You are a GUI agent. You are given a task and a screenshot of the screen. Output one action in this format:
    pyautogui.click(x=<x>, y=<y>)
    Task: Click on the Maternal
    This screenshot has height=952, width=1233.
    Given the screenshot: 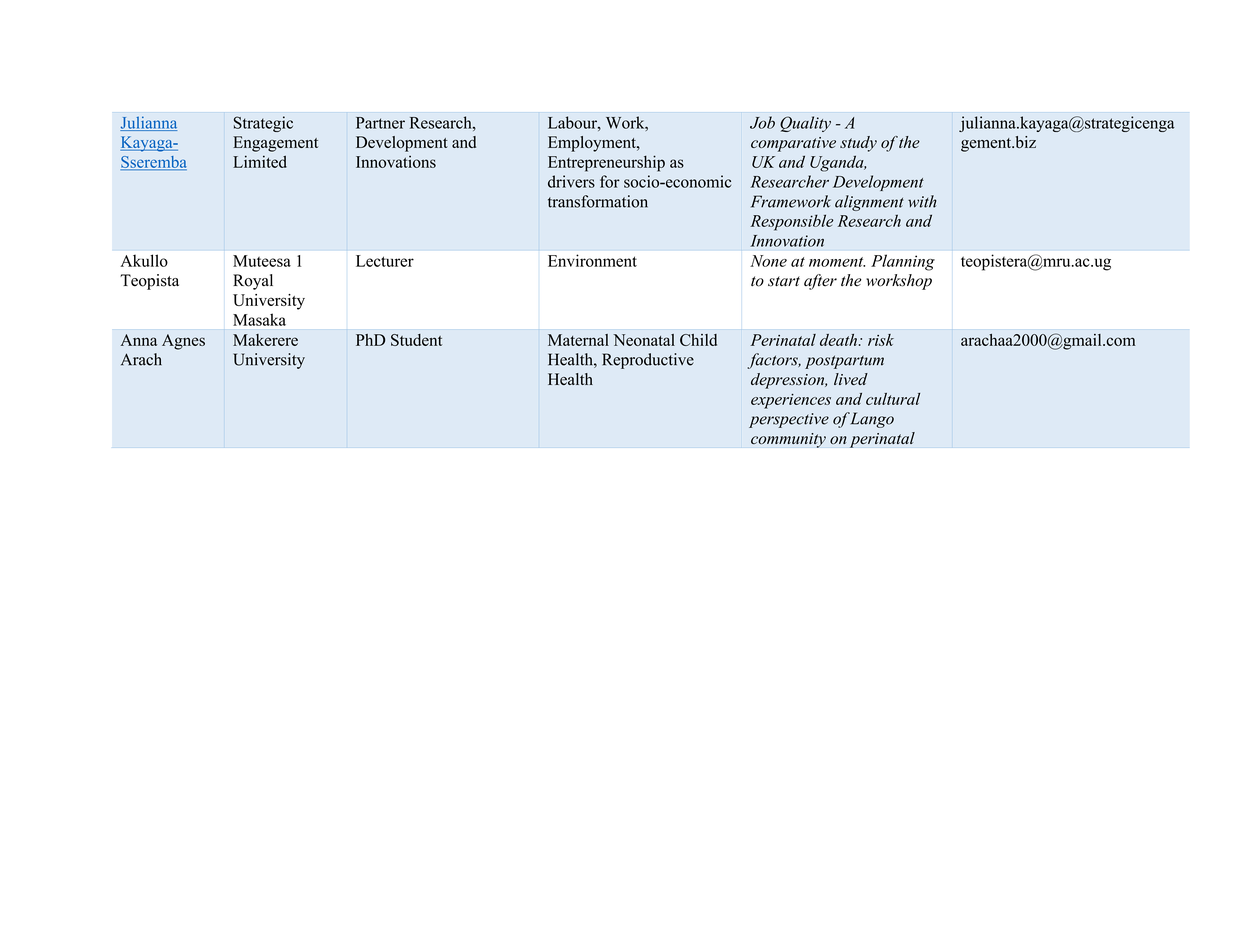 What is the action you would take?
    pyautogui.click(x=578, y=340)
